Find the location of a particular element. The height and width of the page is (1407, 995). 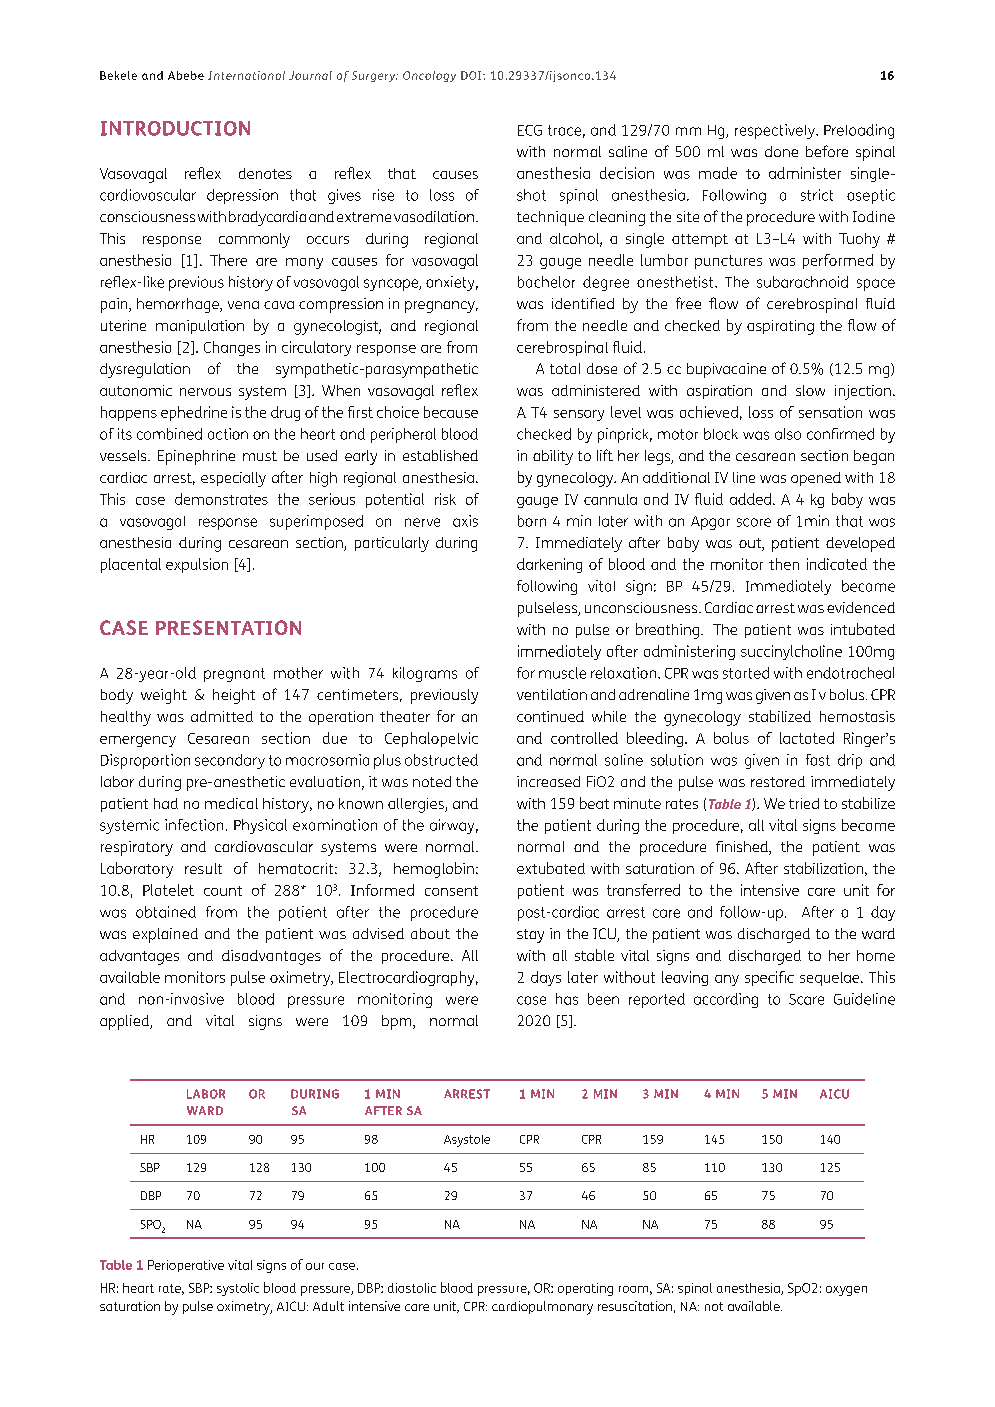

systolic is located at coordinates (238, 1289).
